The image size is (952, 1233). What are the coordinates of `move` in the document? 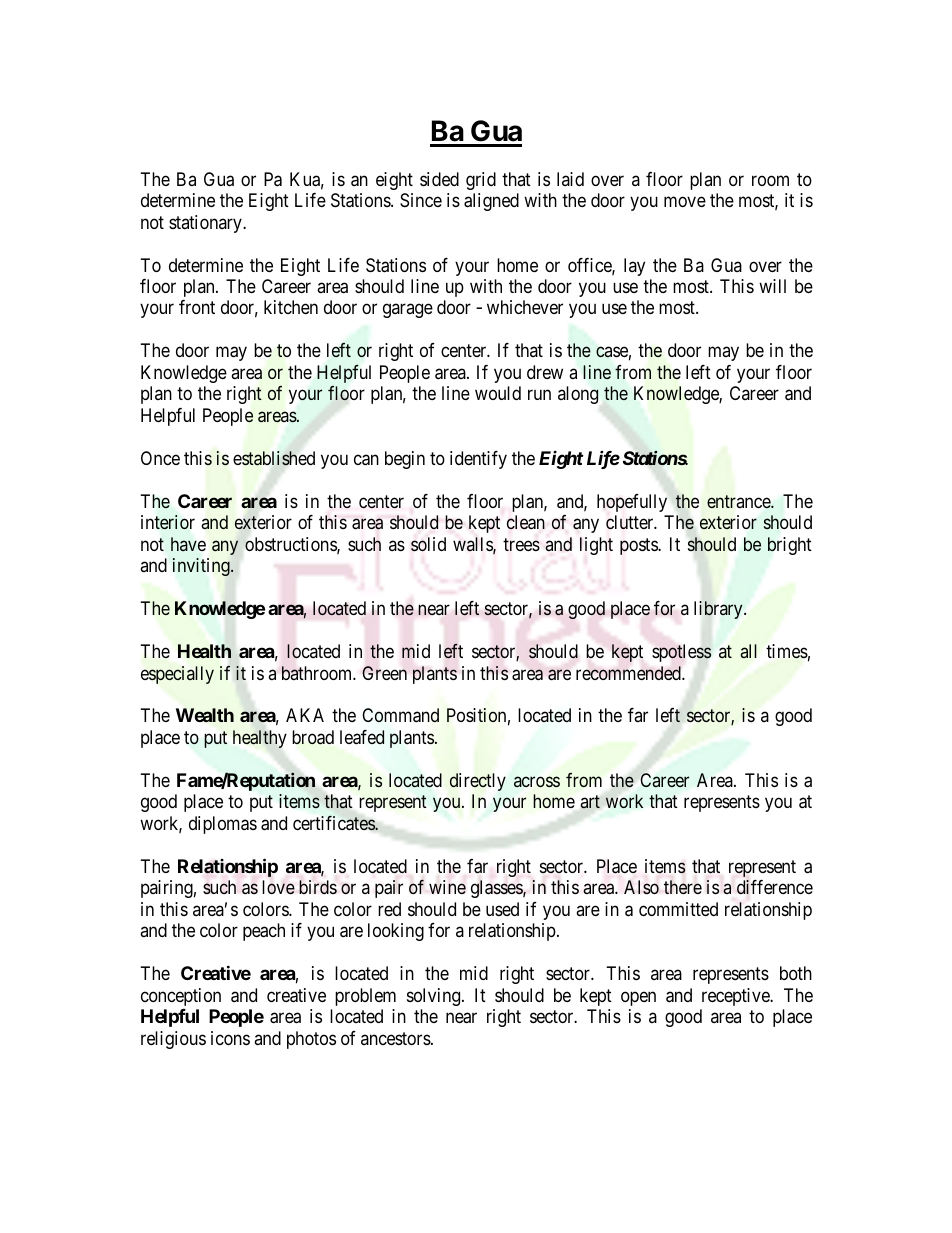 It's located at (685, 202).
